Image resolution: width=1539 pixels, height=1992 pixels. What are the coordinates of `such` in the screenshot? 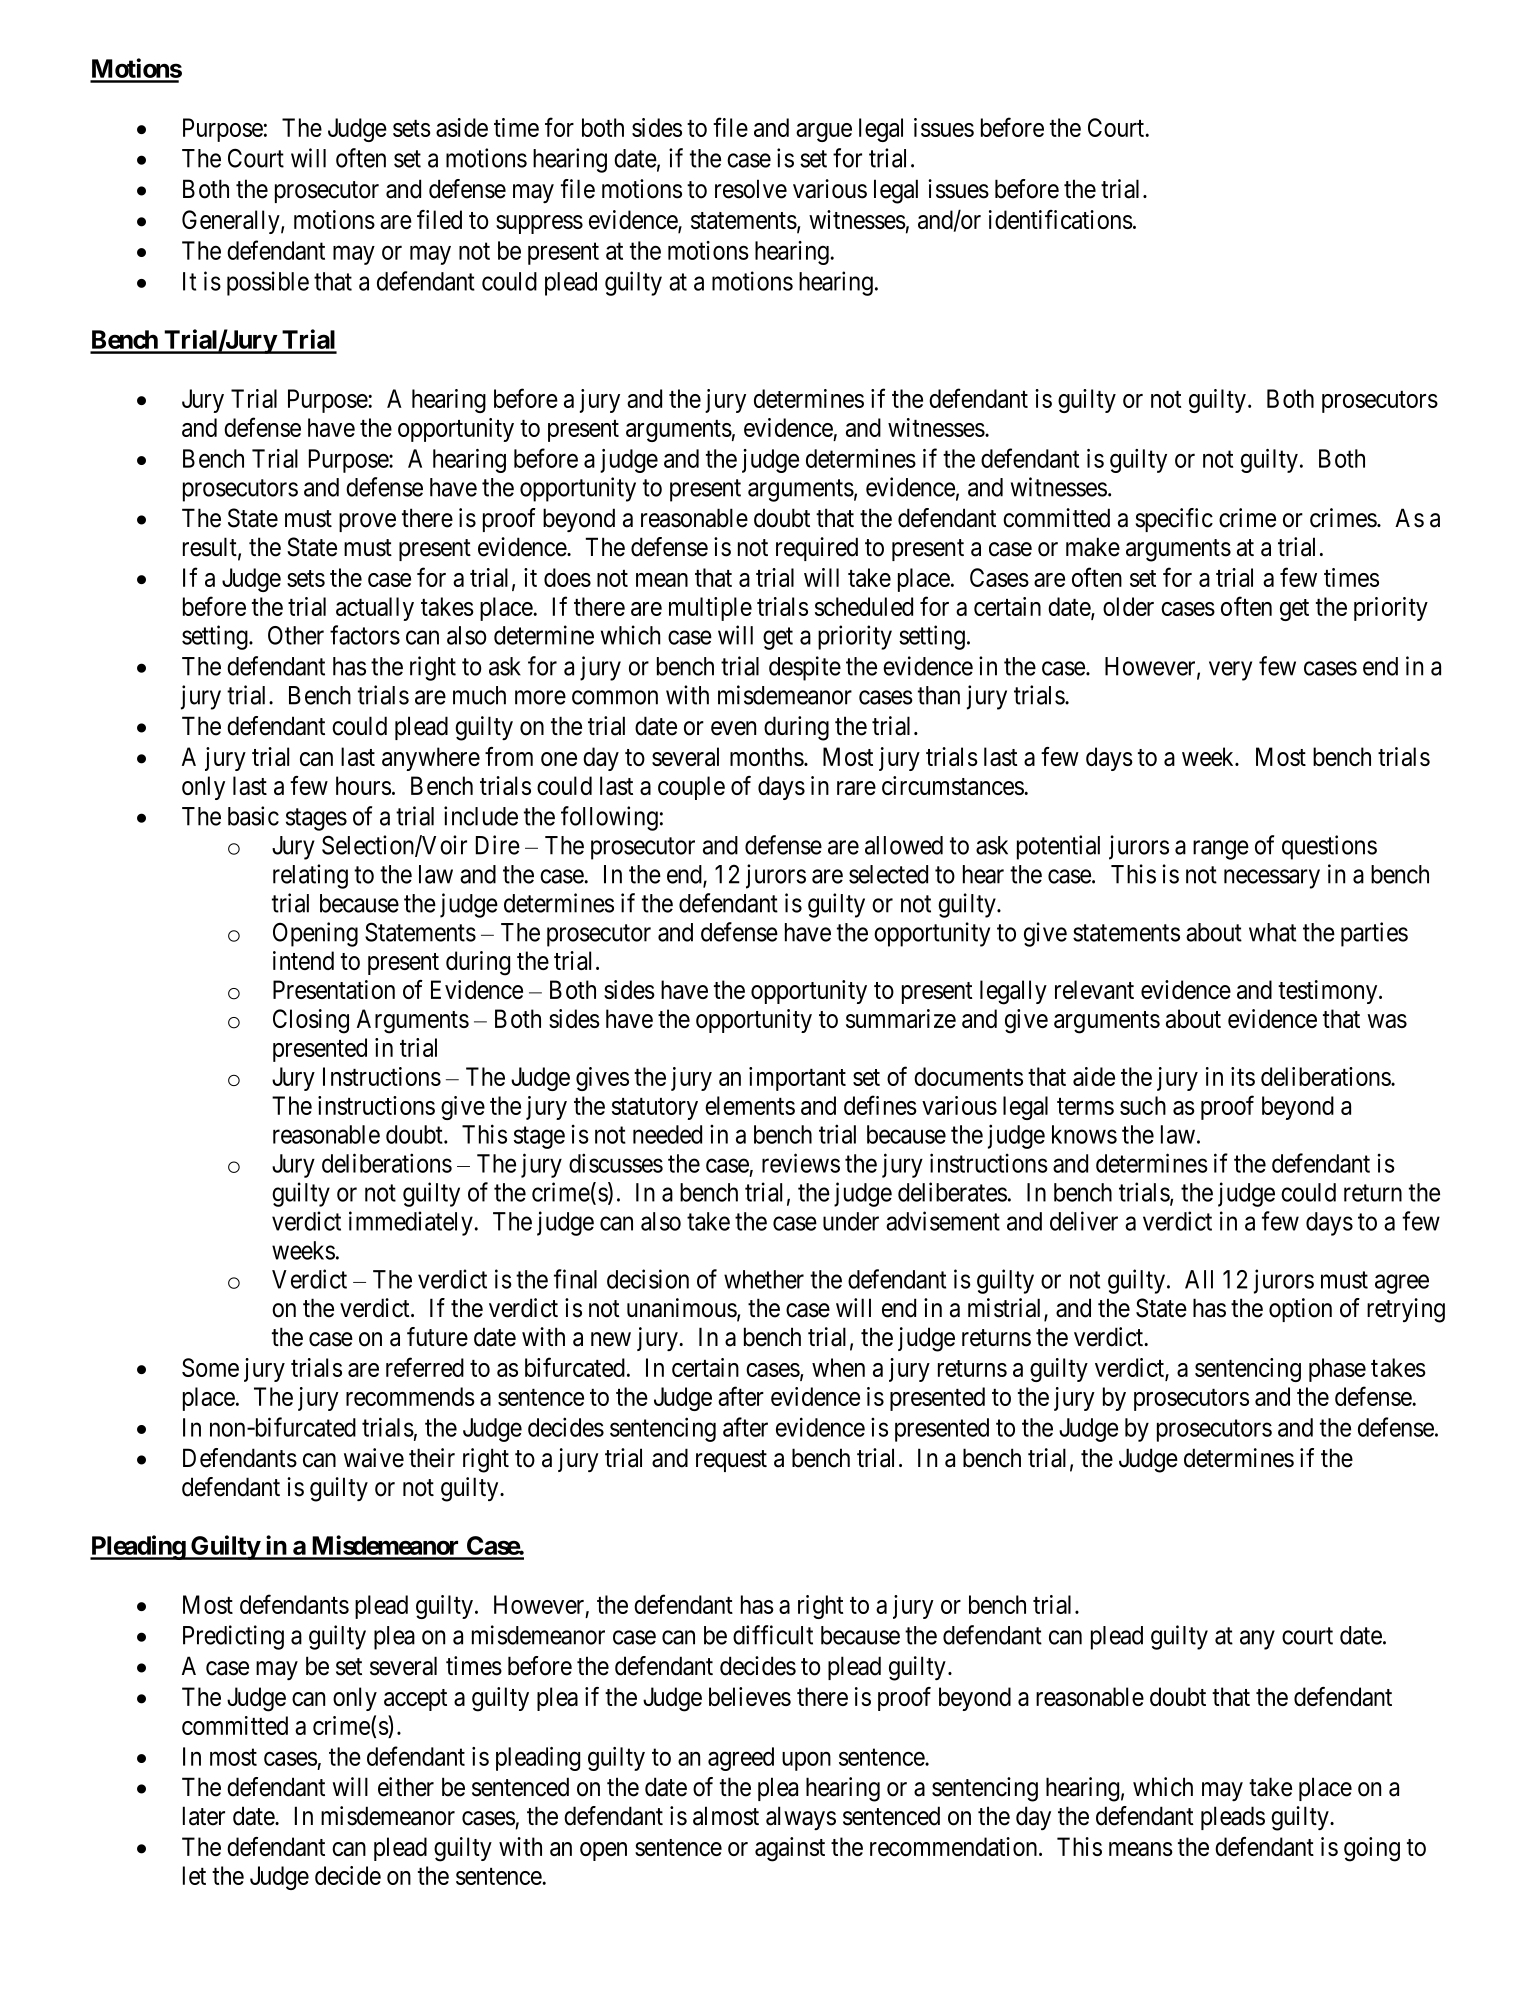 It's located at (1143, 1105).
